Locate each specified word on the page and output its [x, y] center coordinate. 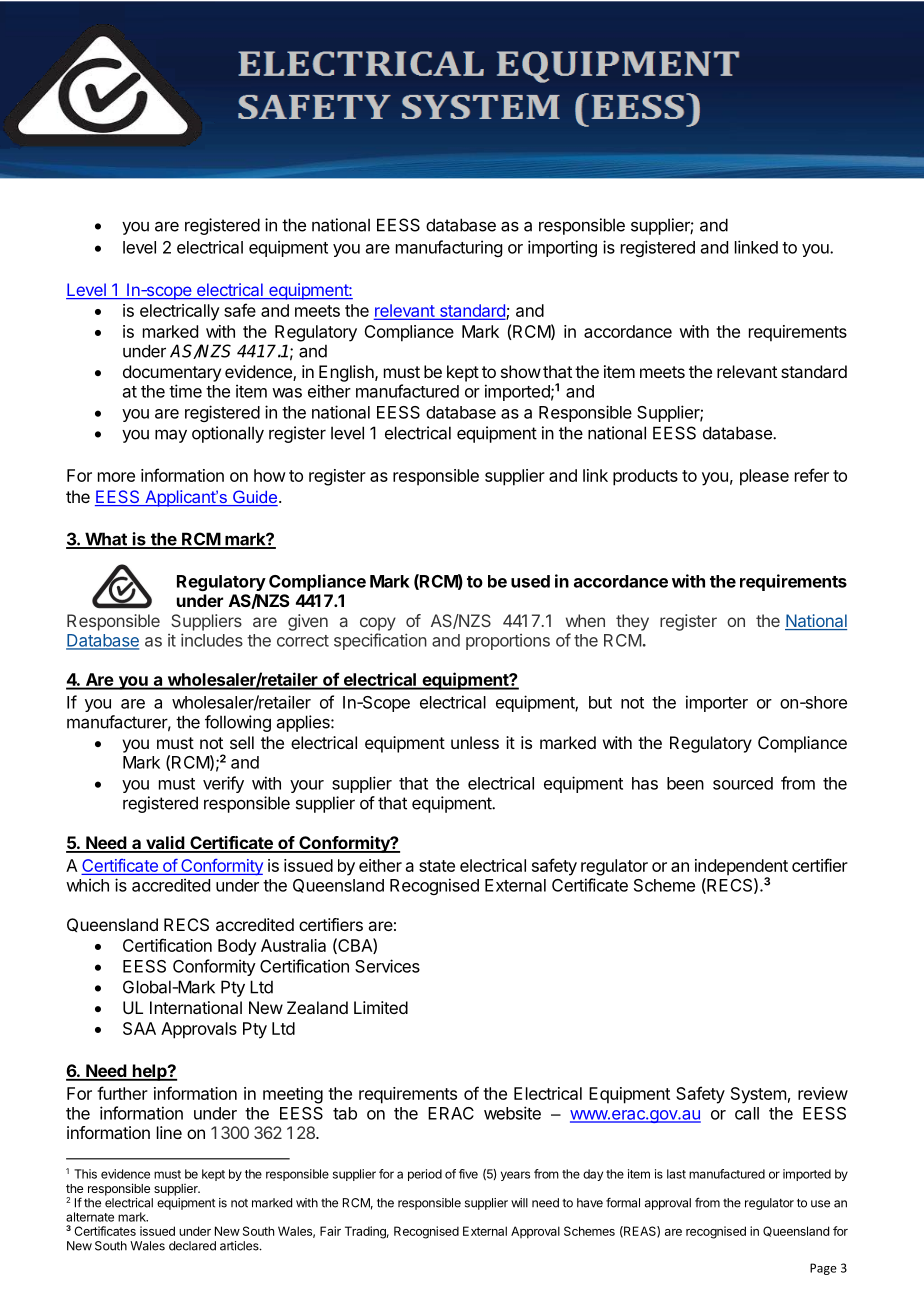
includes [212, 640]
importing [562, 248]
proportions [508, 642]
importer [717, 703]
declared [192, 1246]
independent [741, 868]
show [521, 371]
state [437, 866]
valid [165, 844]
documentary [172, 373]
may [171, 436]
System [758, 1095]
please [764, 477]
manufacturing [449, 248]
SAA [139, 1028]
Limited [381, 1007]
